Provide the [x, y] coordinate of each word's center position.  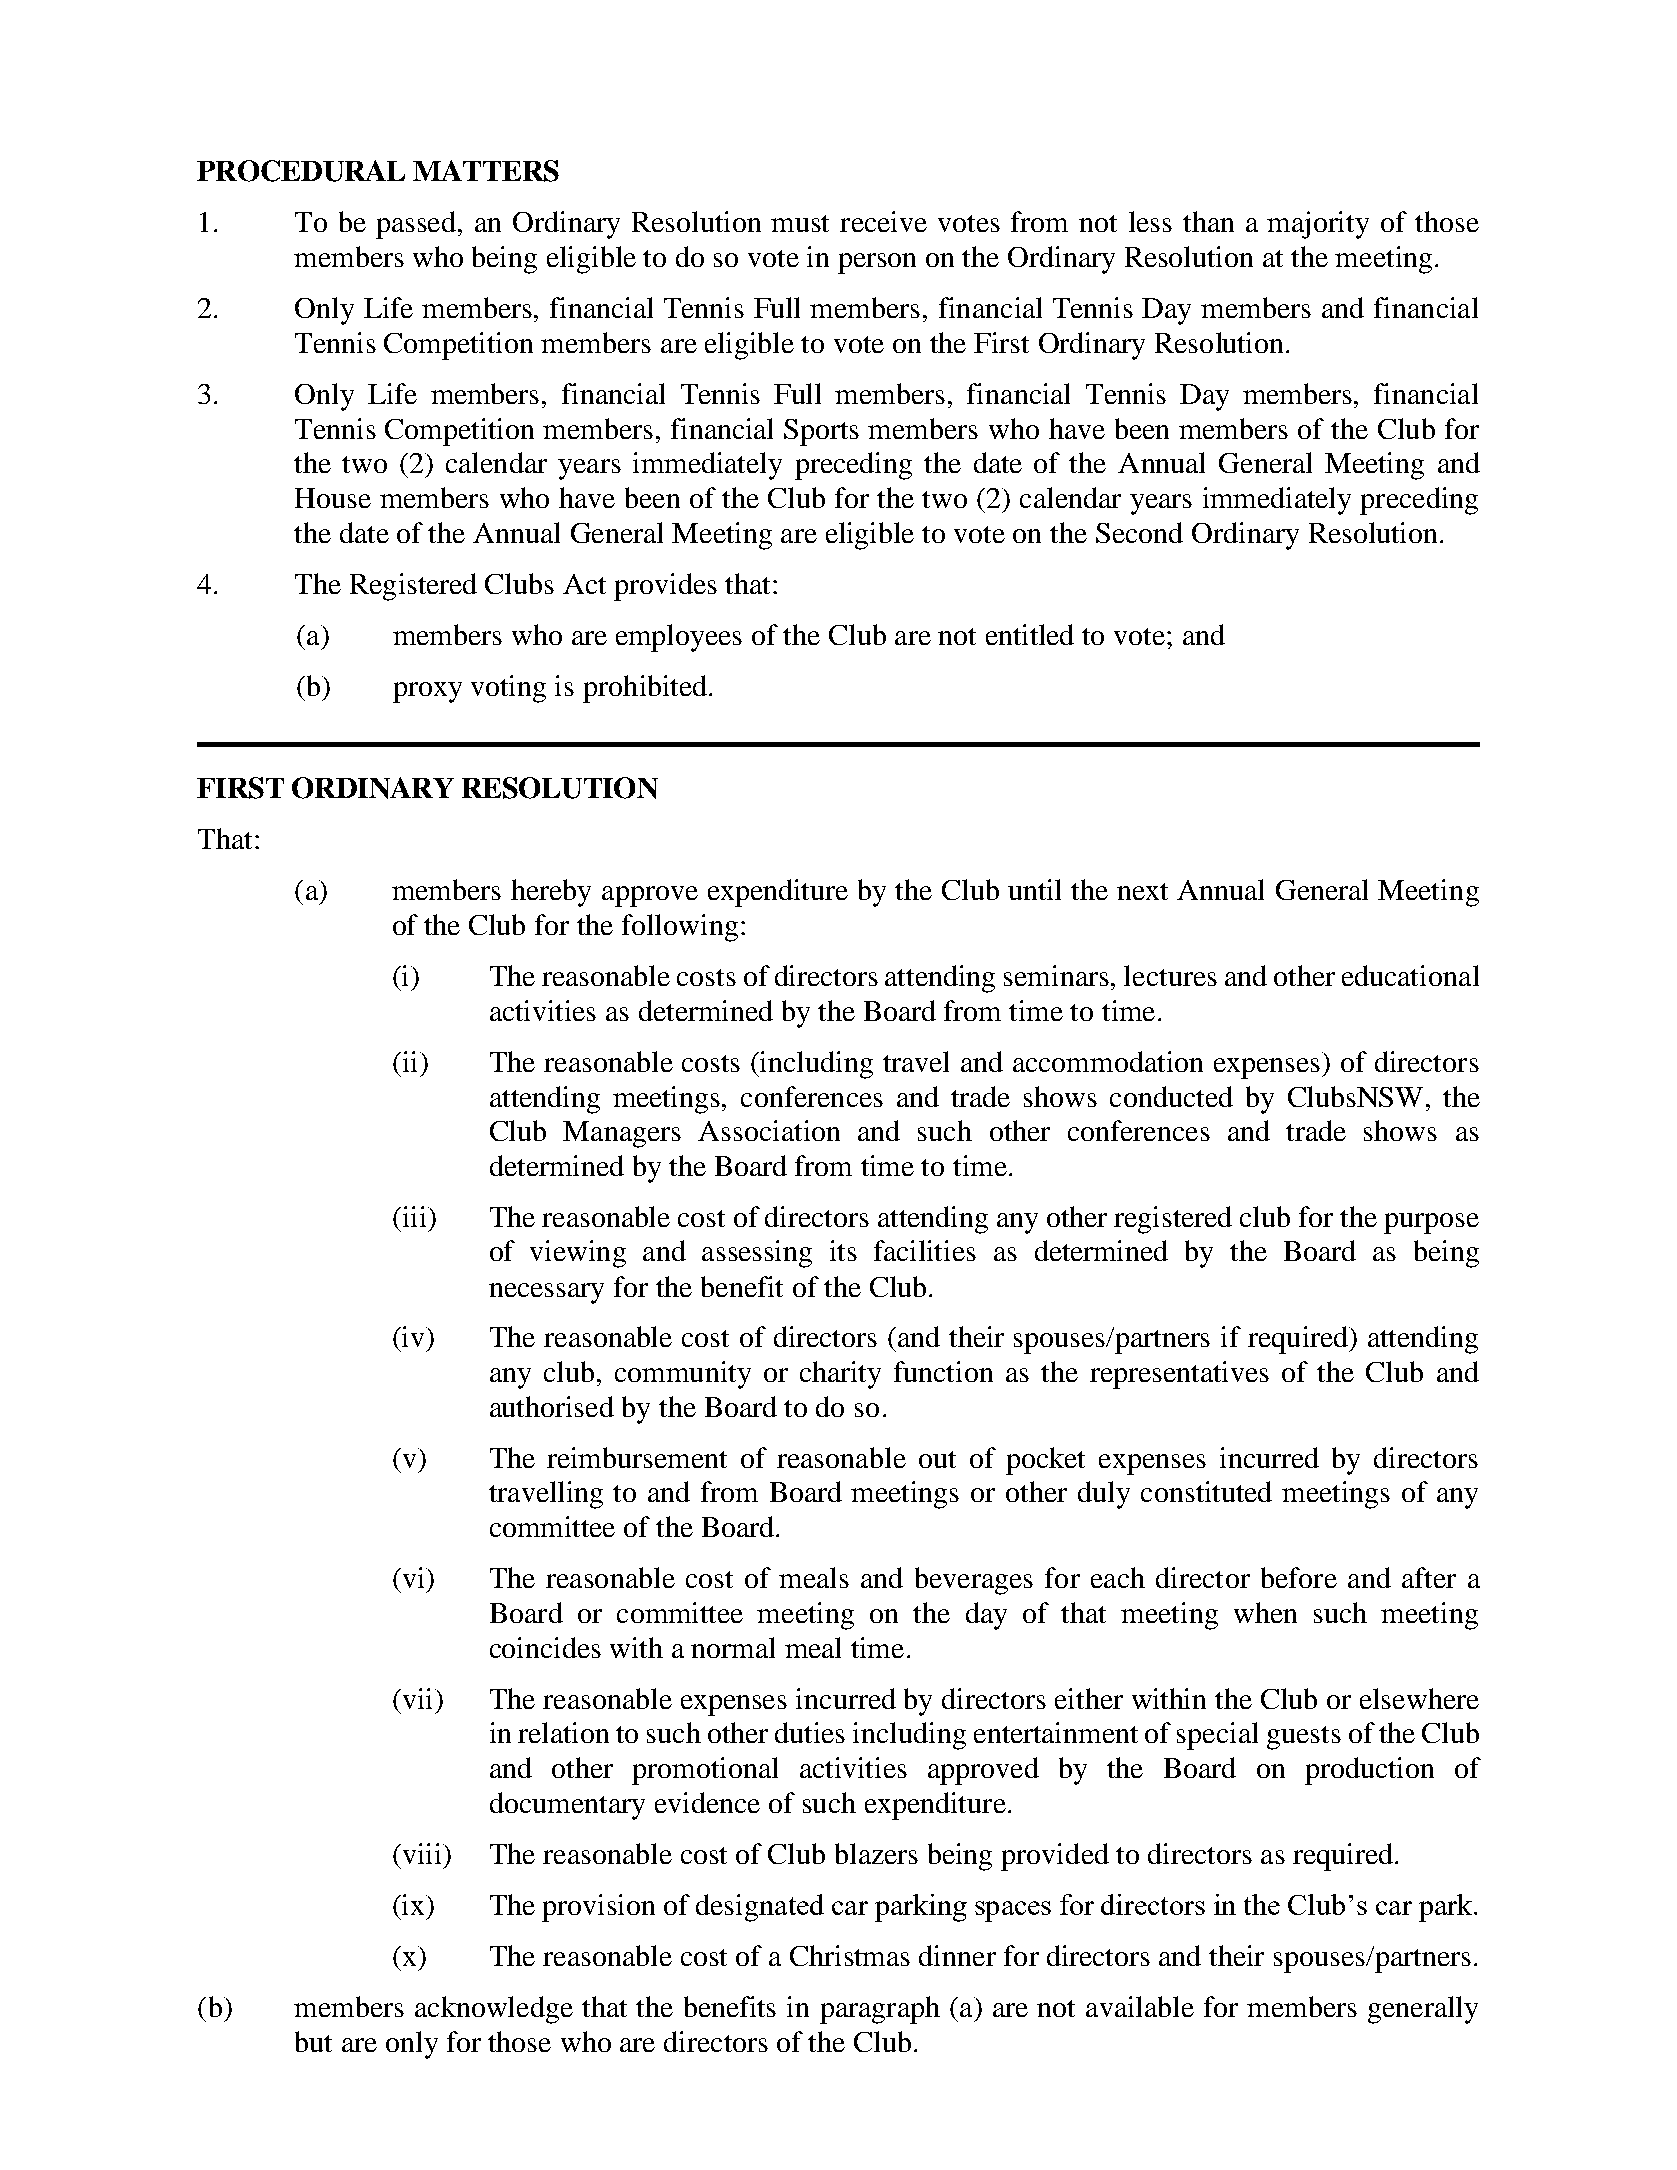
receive [883, 221]
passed [417, 225]
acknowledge [494, 2010]
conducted [1171, 1096]
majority [1318, 225]
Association [769, 1130]
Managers [622, 1134]
